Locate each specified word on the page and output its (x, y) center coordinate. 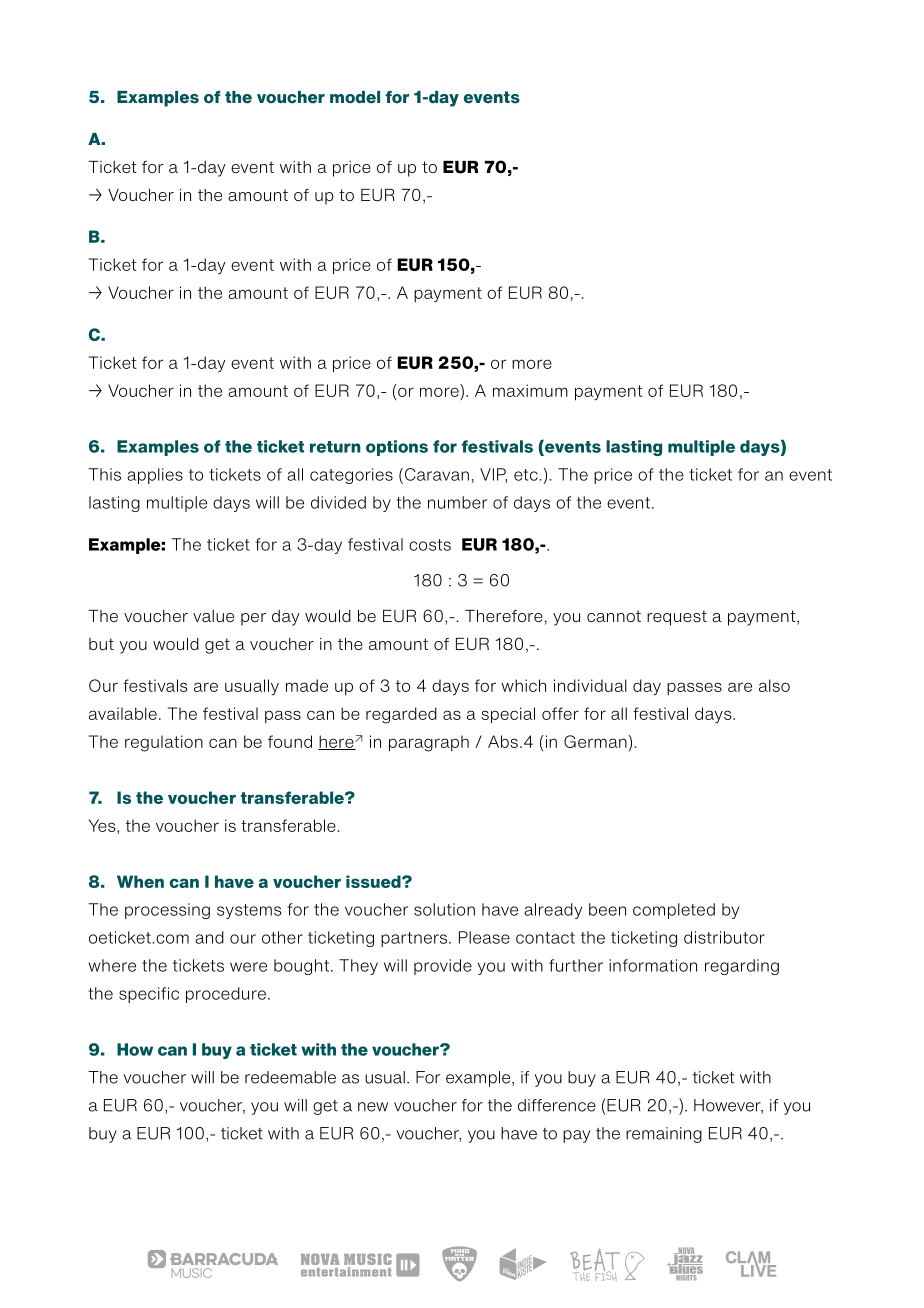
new (373, 1107)
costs (430, 545)
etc (527, 475)
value (213, 616)
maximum (530, 390)
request (677, 618)
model (355, 97)
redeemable (290, 1077)
